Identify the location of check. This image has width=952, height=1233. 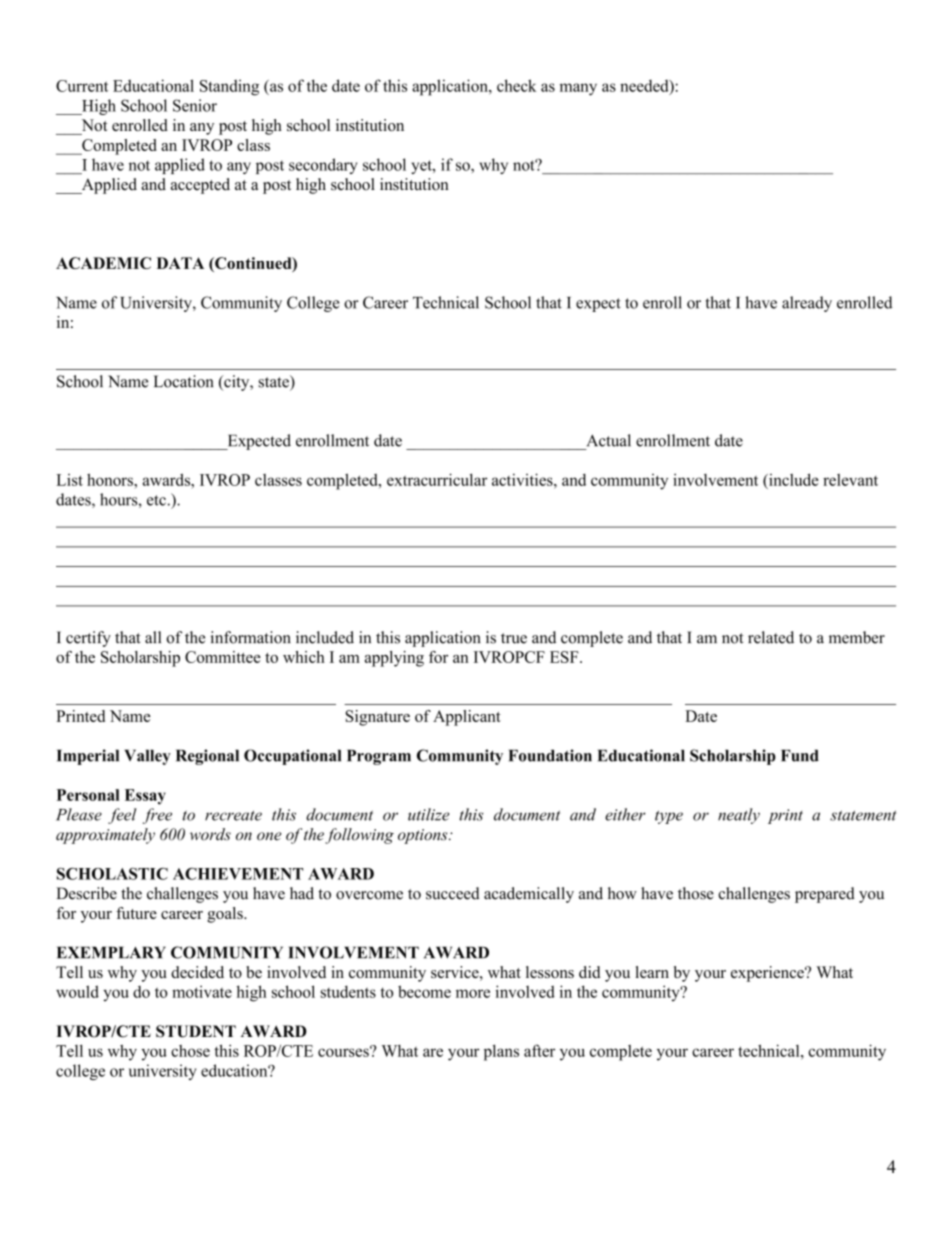
(517, 85).
